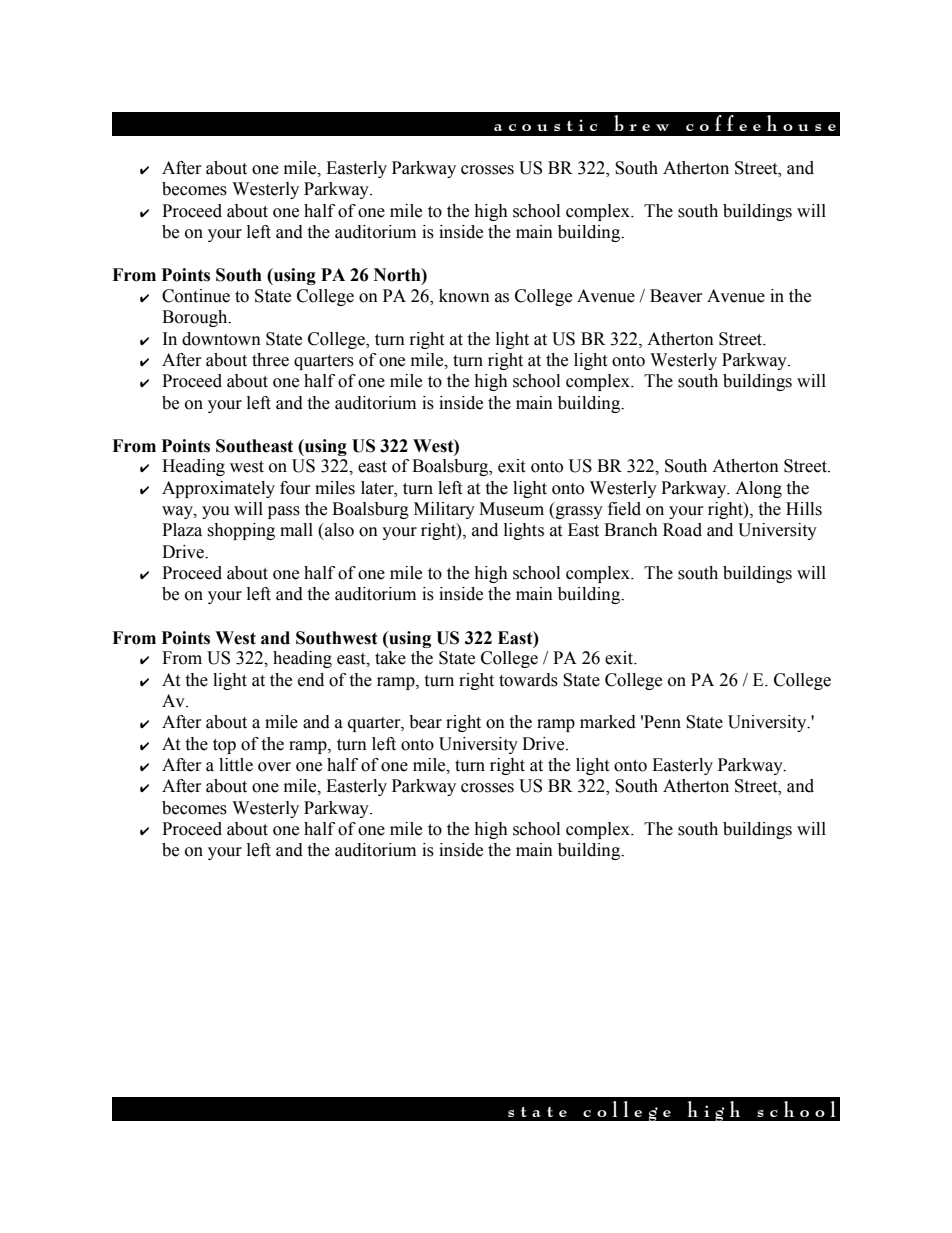 Image resolution: width=952 pixels, height=1233 pixels. Describe the element at coordinates (224, 746) in the image. I see `top` at that location.
